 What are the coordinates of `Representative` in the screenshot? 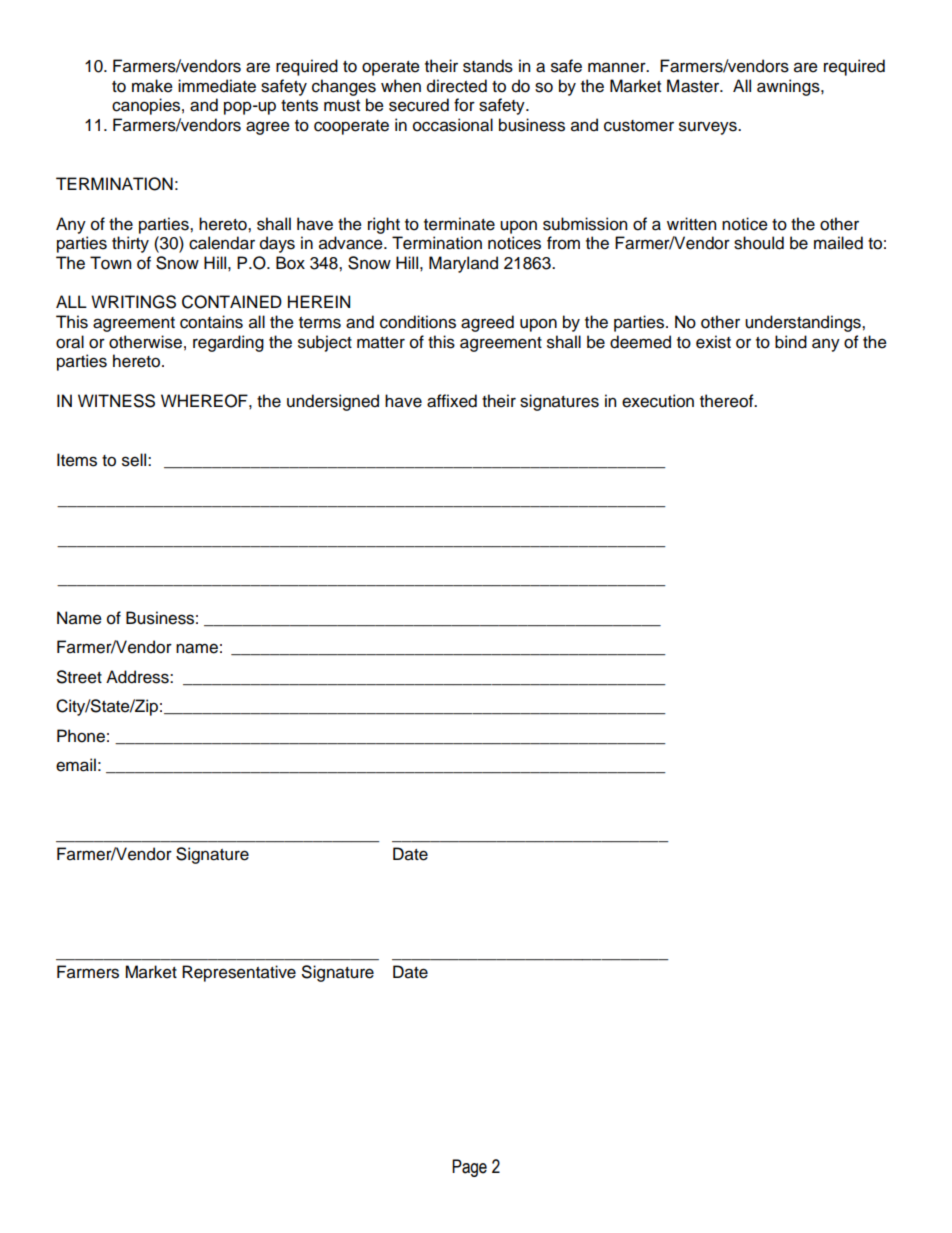 It's located at (239, 973).
